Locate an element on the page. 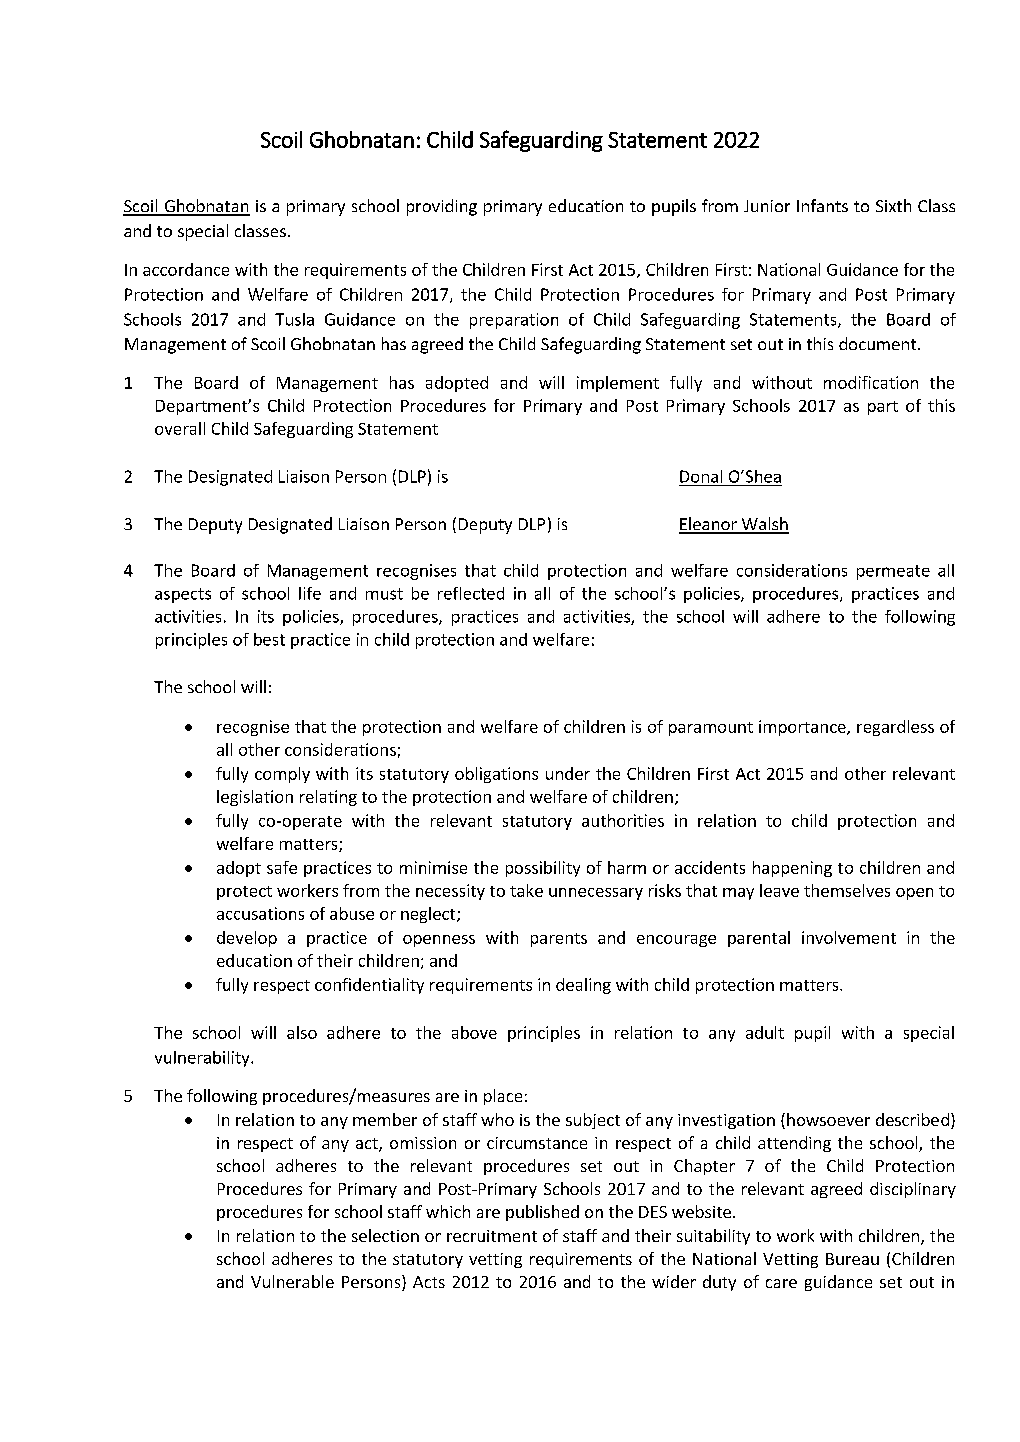 The width and height of the image is (1020, 1442). adult is located at coordinates (765, 1032).
